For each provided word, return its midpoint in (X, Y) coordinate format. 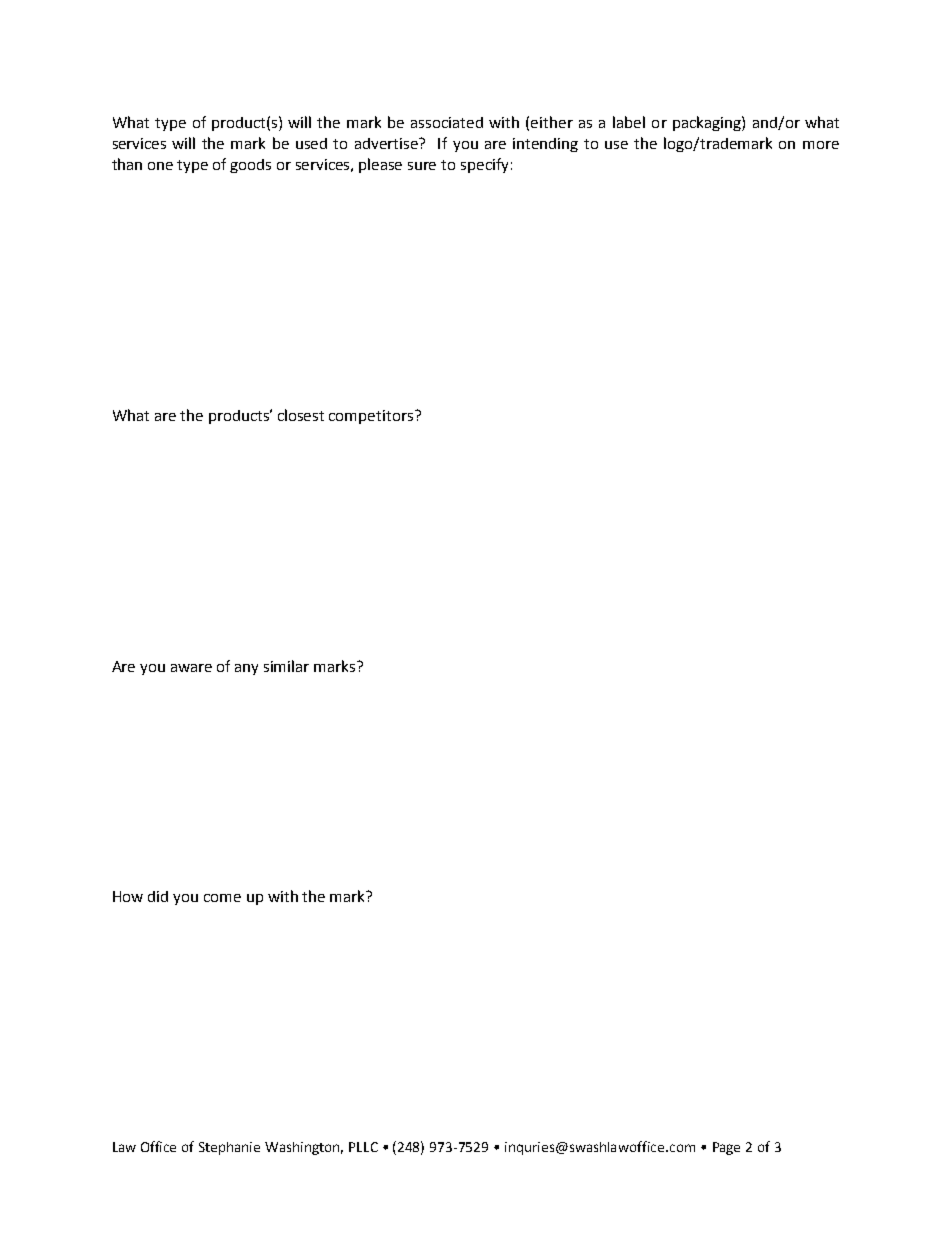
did (158, 896)
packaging (708, 123)
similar (286, 666)
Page (726, 1148)
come (222, 898)
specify (484, 165)
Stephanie (229, 1148)
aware (191, 668)
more (821, 145)
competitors (371, 417)
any (246, 669)
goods (250, 166)
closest (301, 415)
